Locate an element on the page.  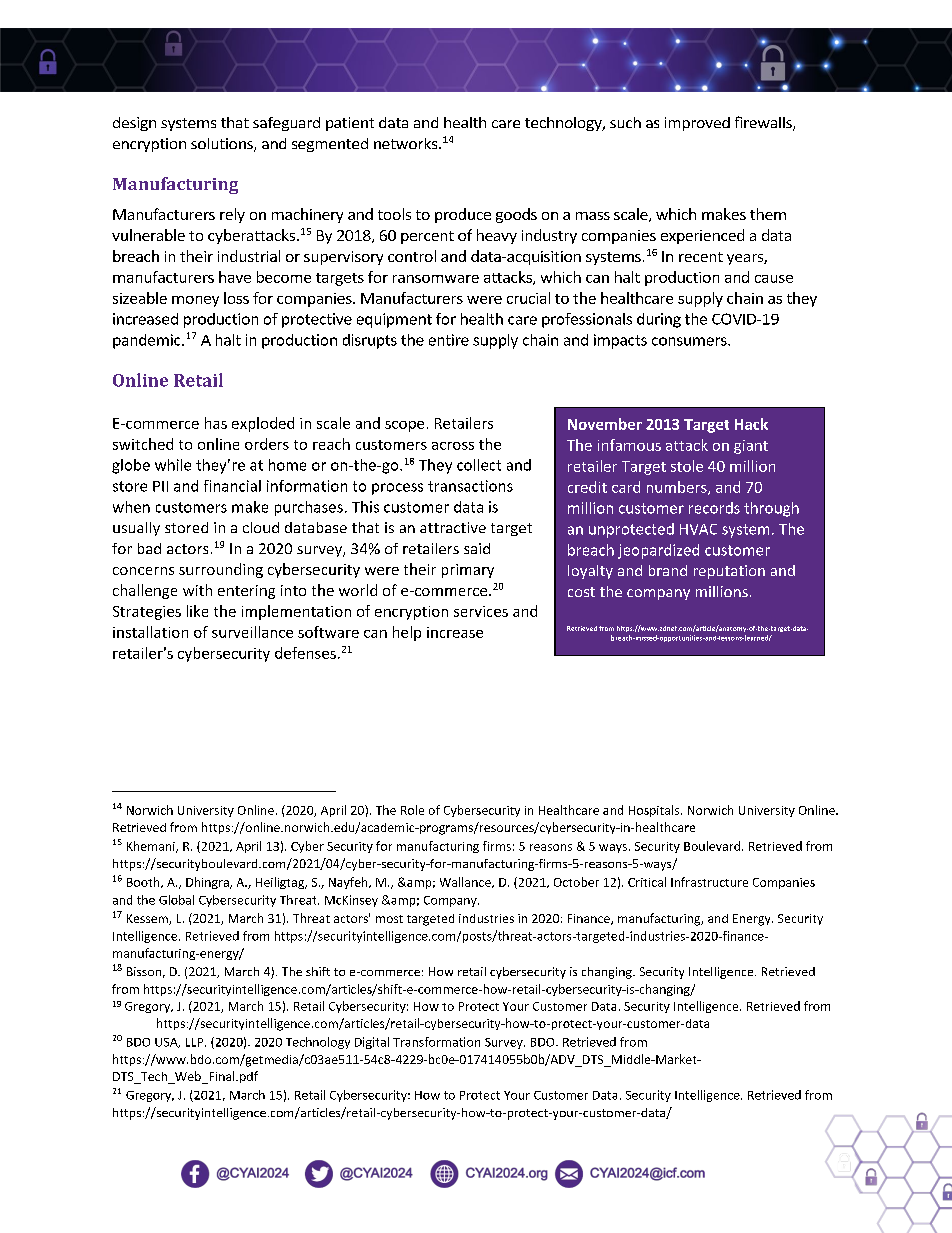
solutions is located at coordinates (223, 145).
